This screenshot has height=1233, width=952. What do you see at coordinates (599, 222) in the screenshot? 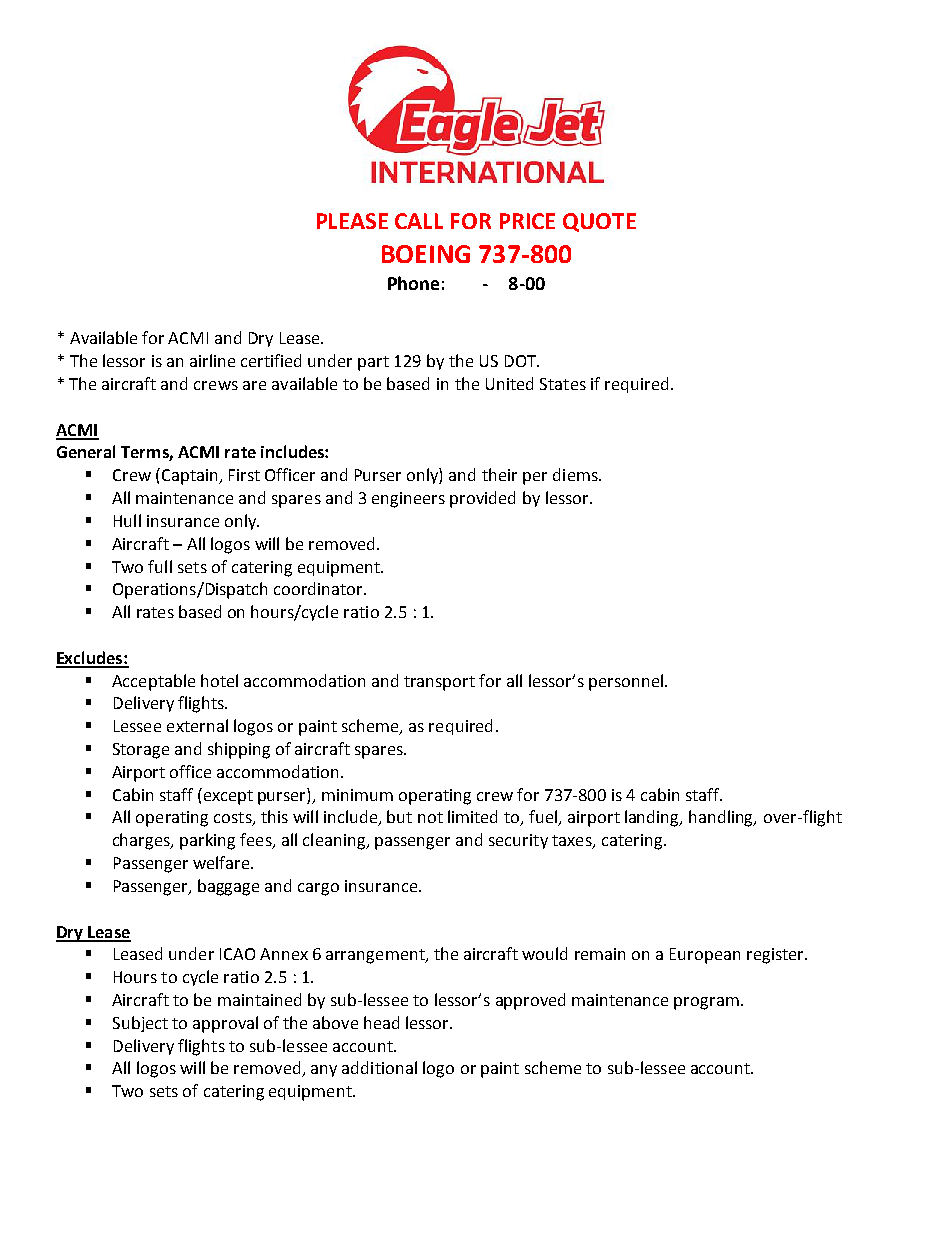
I see `QUOTE` at bounding box center [599, 222].
